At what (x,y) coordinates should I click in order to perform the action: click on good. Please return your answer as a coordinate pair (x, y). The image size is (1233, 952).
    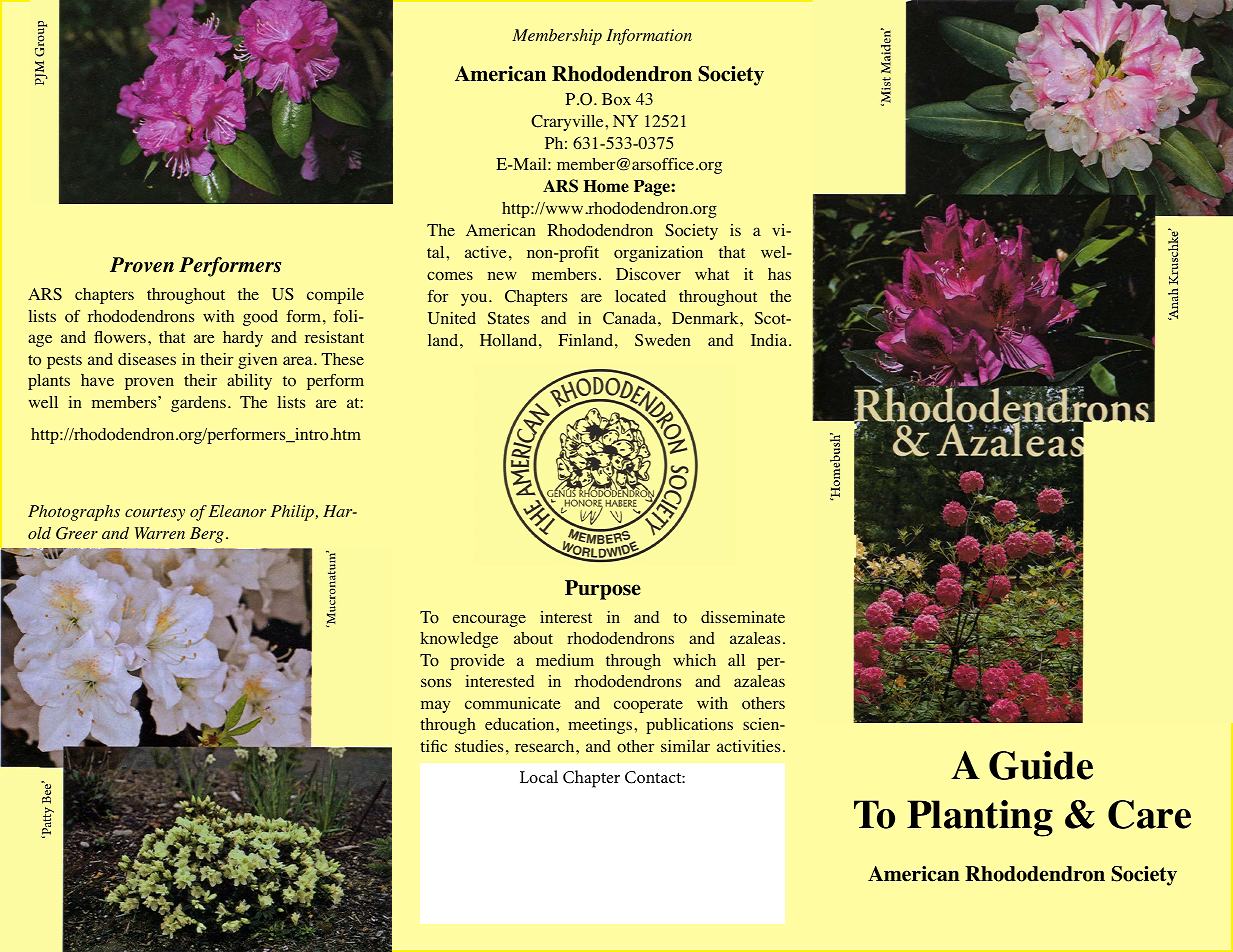
    Looking at the image, I should click on (260, 318).
